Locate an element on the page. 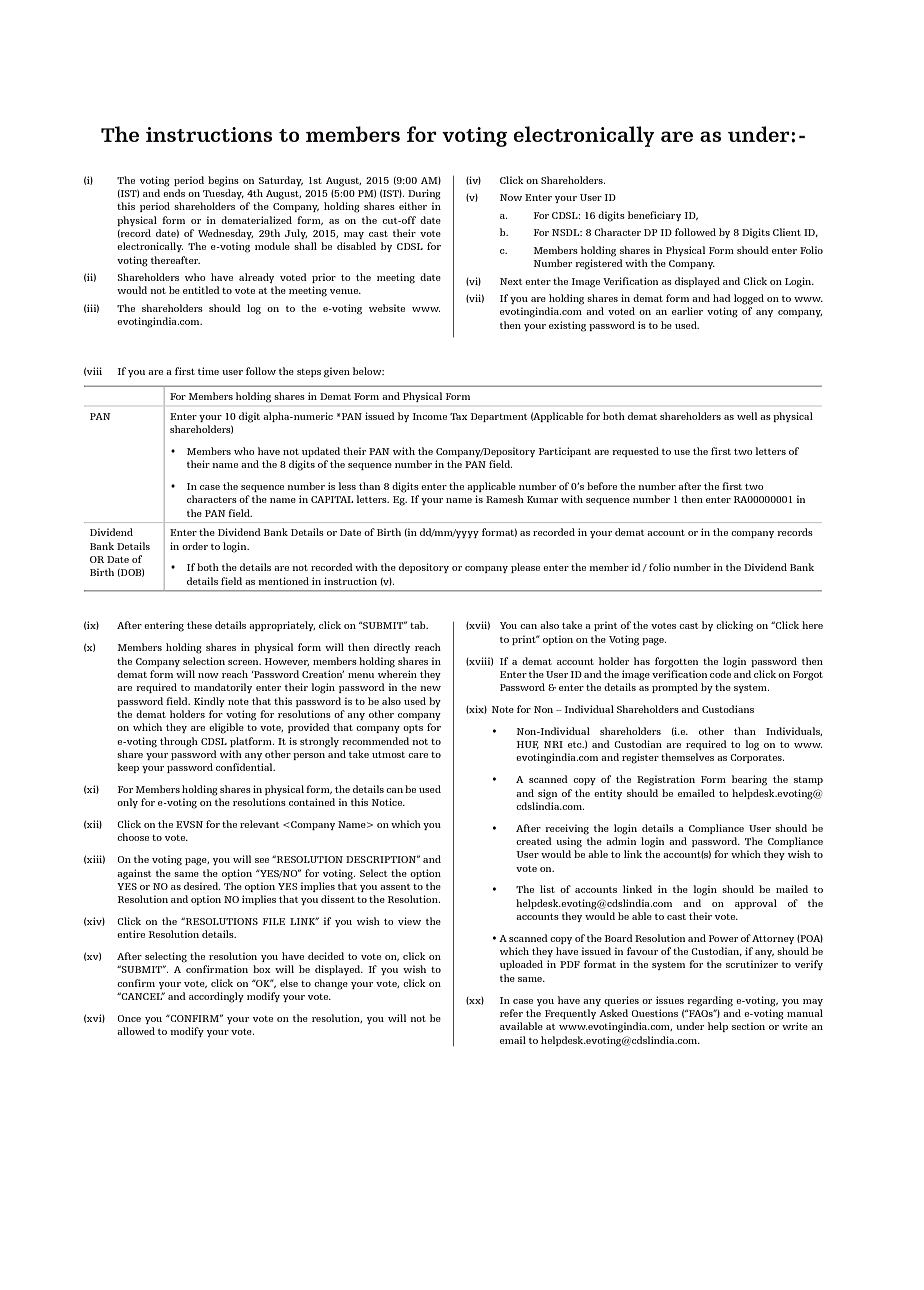  During is located at coordinates (424, 194).
